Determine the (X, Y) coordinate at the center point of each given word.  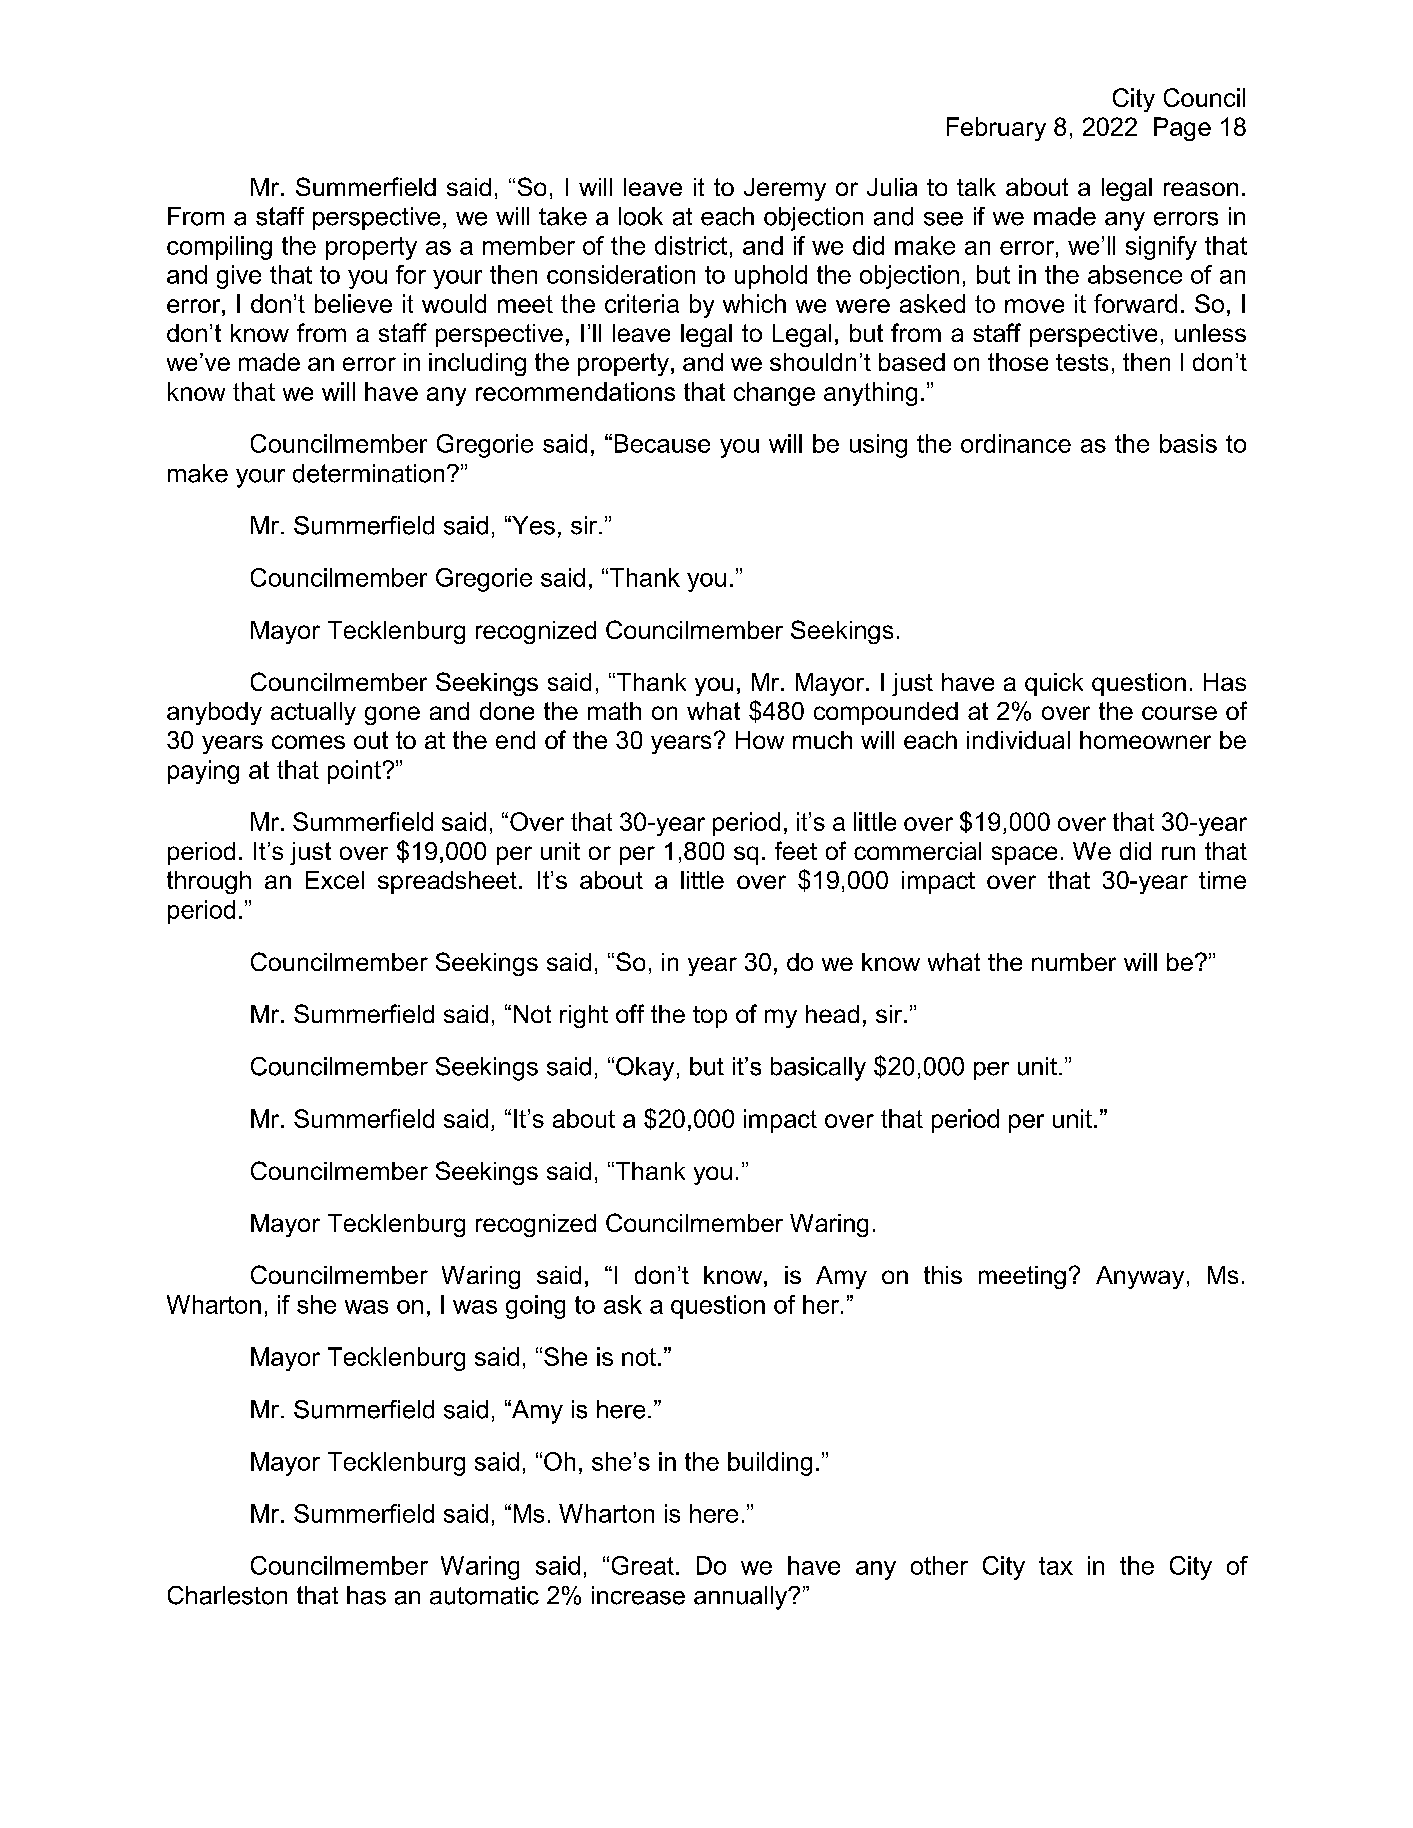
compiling (219, 248)
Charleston (227, 1595)
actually (313, 713)
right (584, 1016)
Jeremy (785, 189)
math (614, 711)
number (1074, 962)
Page (1182, 129)
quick (1054, 684)
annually (742, 1598)
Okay (645, 1069)
